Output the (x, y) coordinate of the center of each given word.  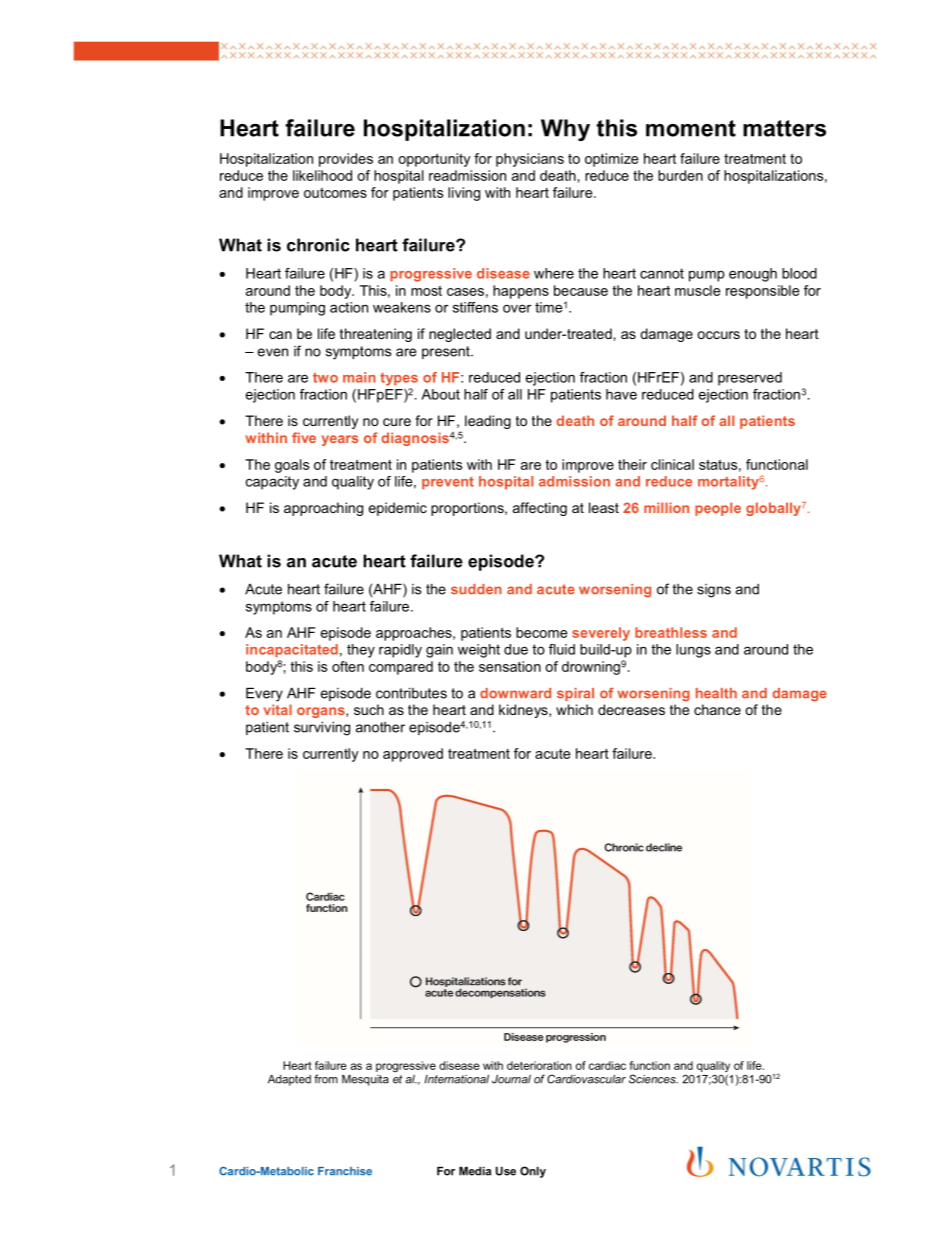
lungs (693, 651)
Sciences (653, 1079)
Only (533, 1172)
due (516, 649)
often (348, 666)
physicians (530, 160)
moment (691, 128)
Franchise (345, 1171)
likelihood (322, 175)
